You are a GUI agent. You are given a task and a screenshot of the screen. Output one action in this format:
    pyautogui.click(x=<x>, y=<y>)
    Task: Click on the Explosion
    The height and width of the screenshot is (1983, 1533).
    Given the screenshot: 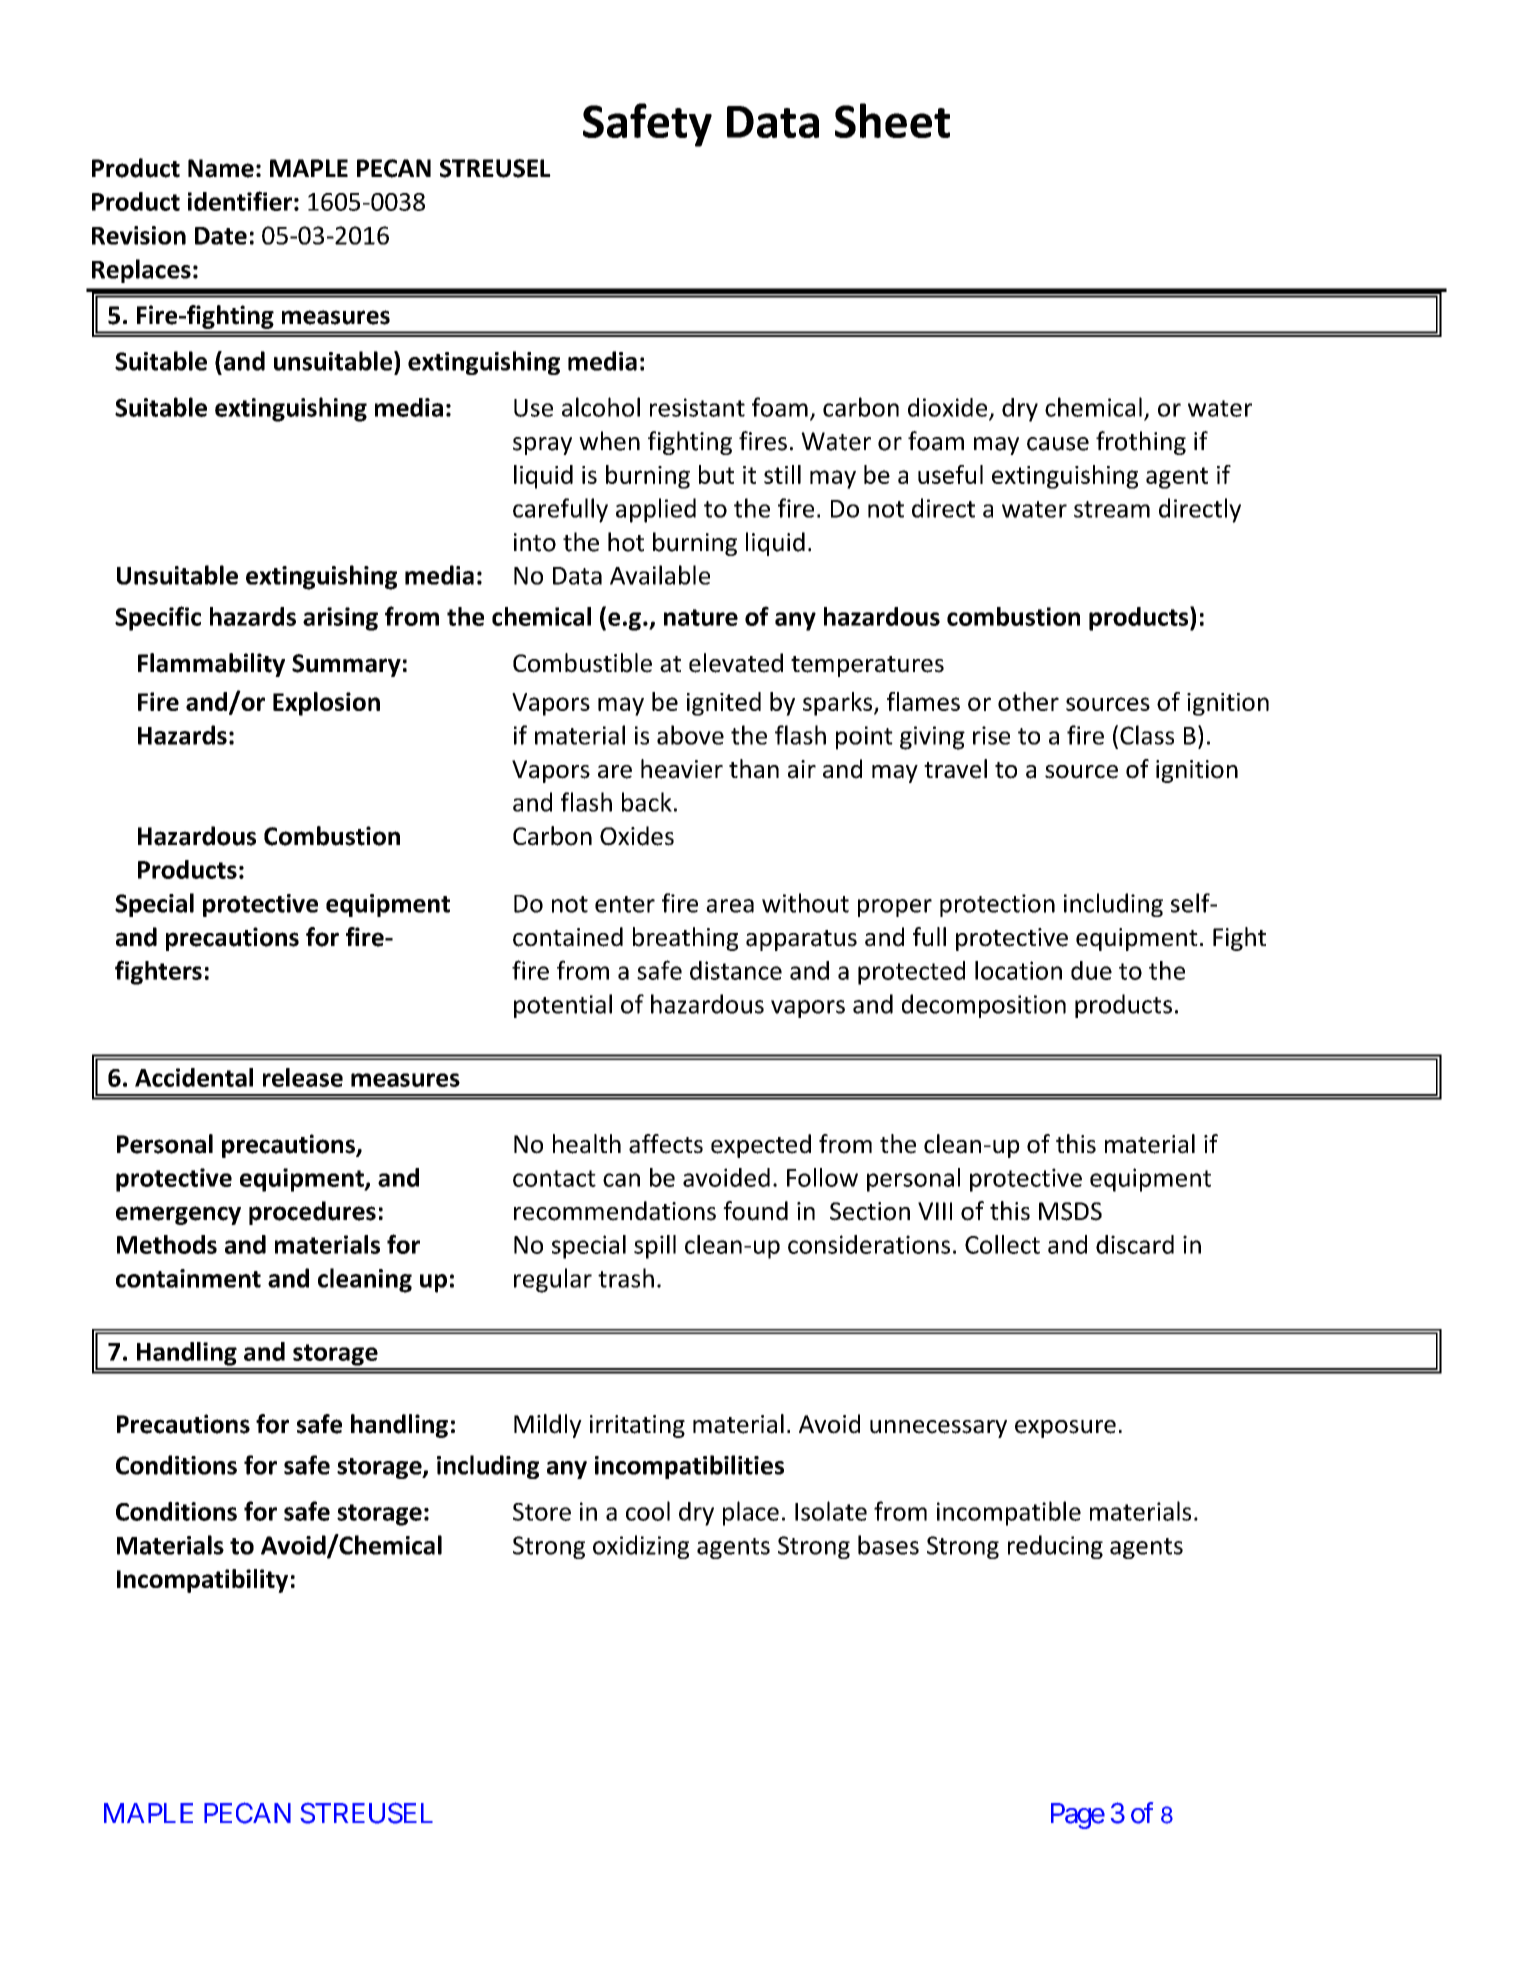 What is the action you would take?
    pyautogui.click(x=326, y=704)
